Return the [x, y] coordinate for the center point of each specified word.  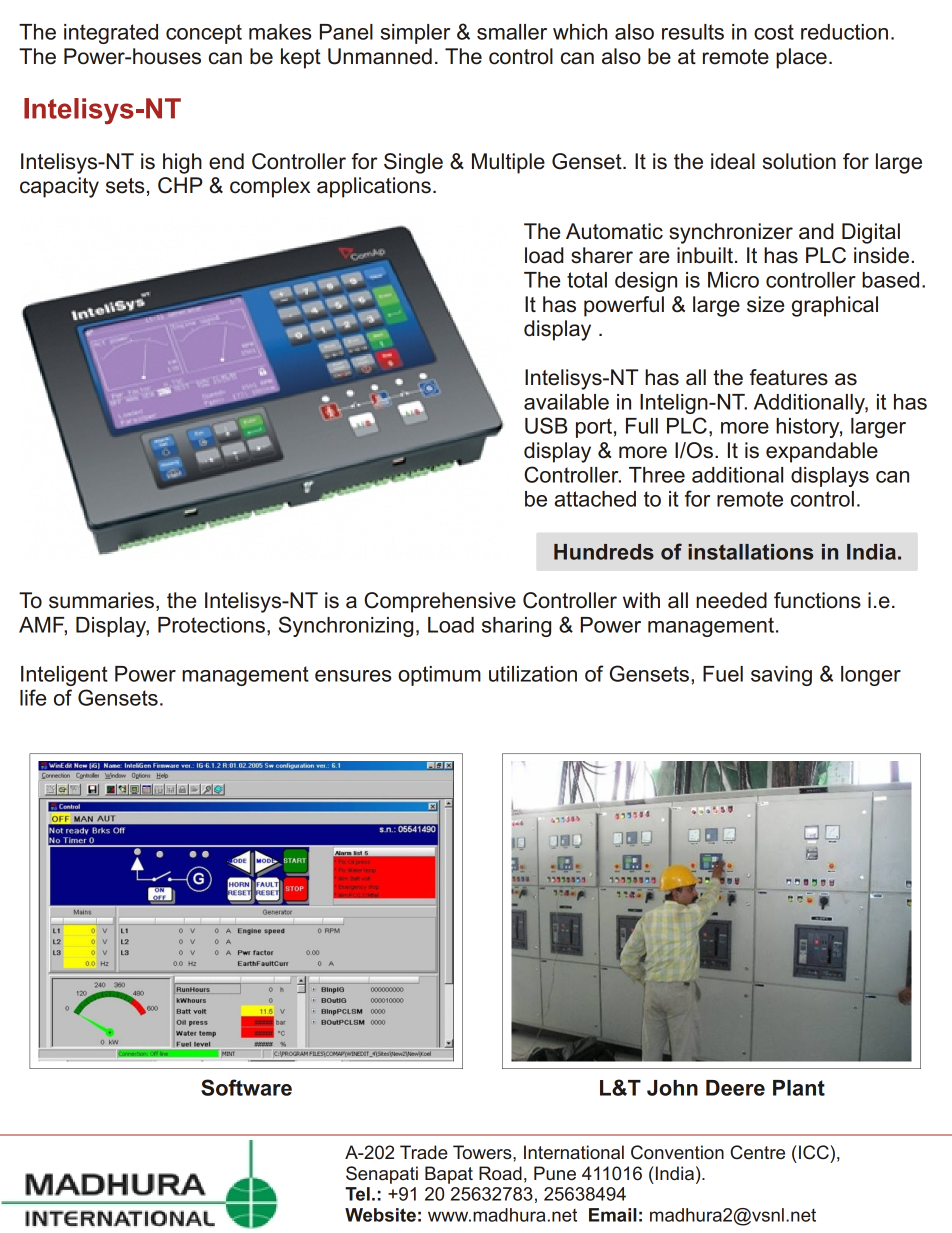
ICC [815, 1152]
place [801, 58]
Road [500, 1173]
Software [246, 1087]
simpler [415, 34]
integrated [111, 34]
